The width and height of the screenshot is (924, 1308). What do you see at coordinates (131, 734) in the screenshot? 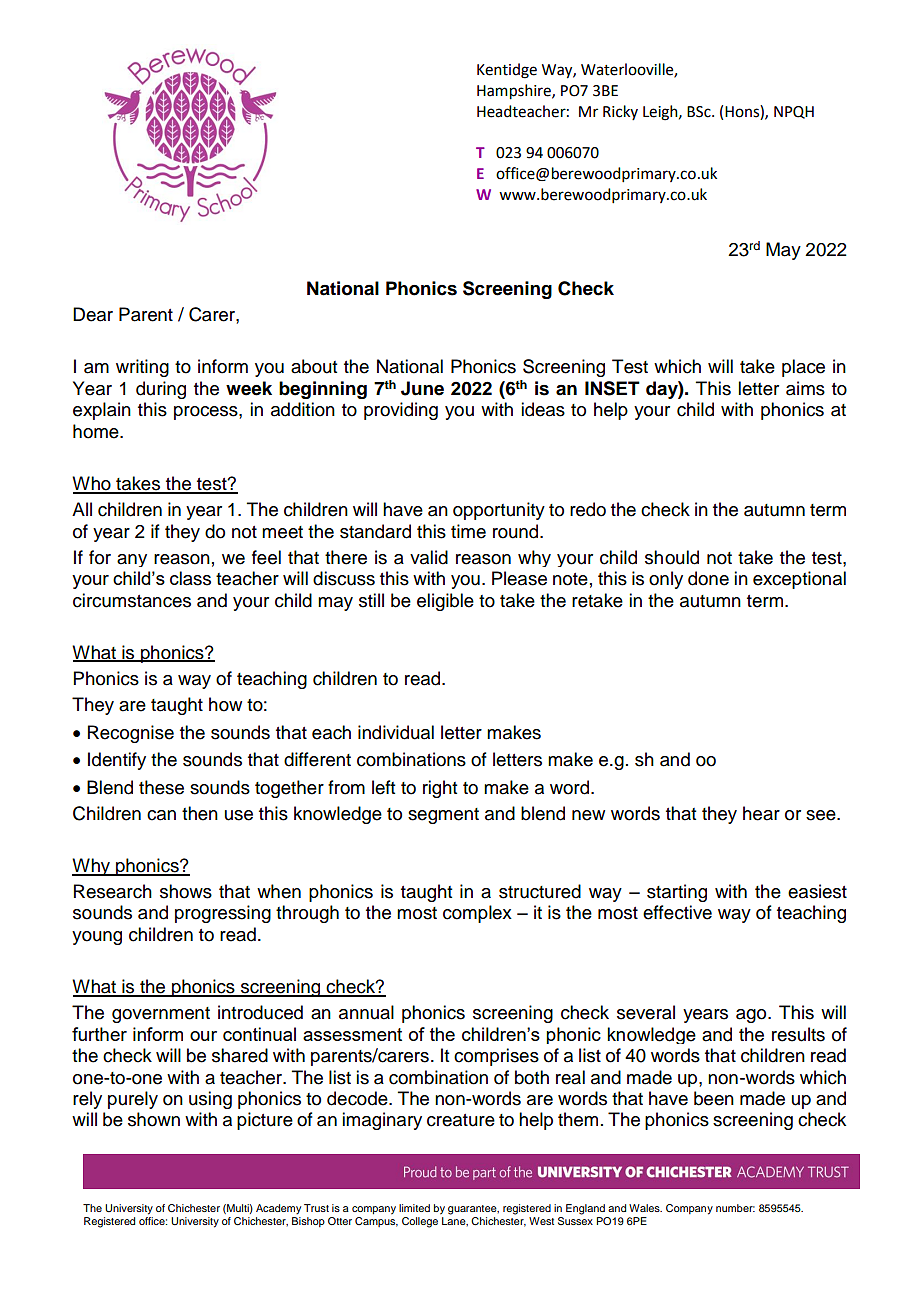
I see `Recognise` at bounding box center [131, 734].
